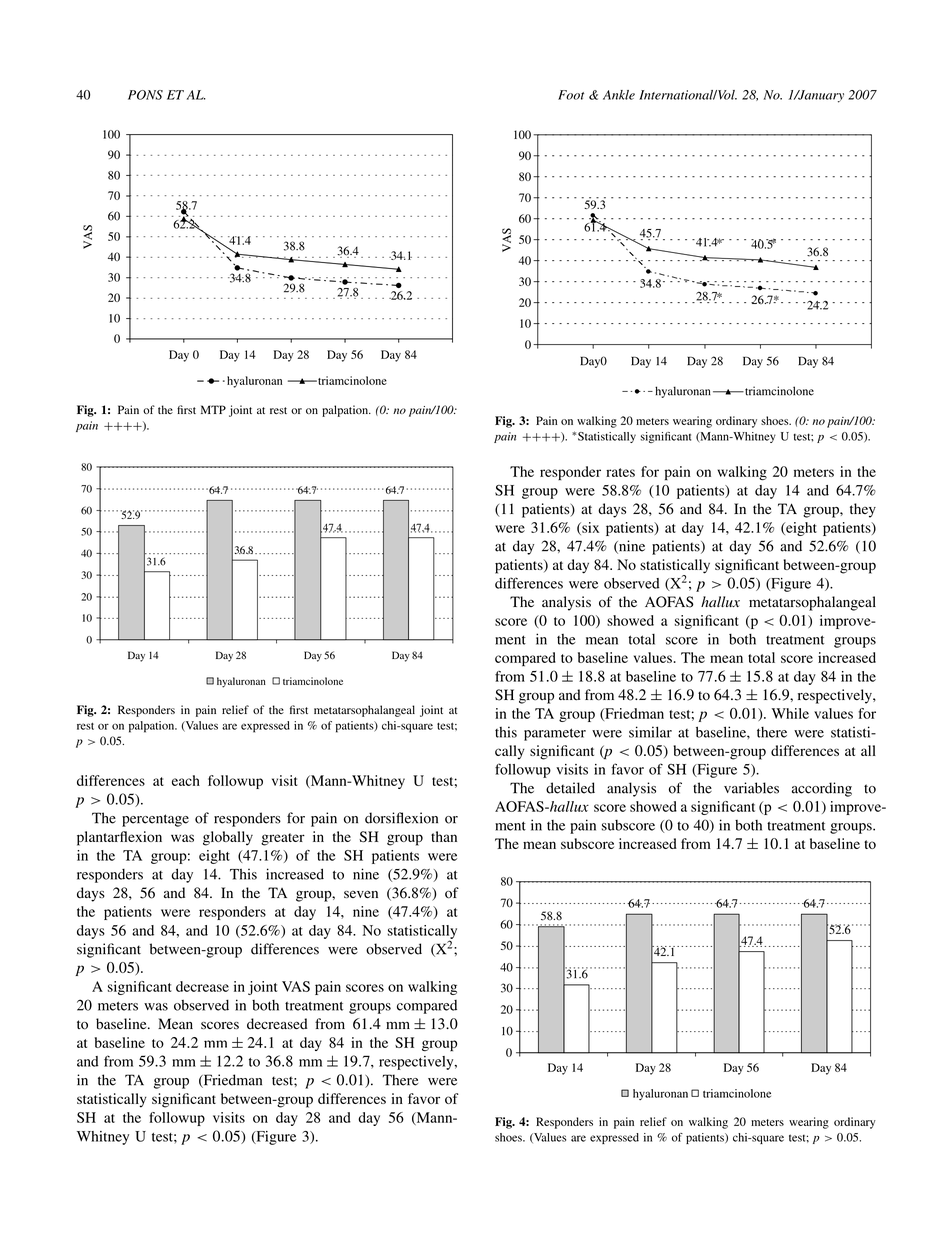 The image size is (952, 1233). Describe the element at coordinates (620, 472) in the screenshot. I see `rates` at that location.
